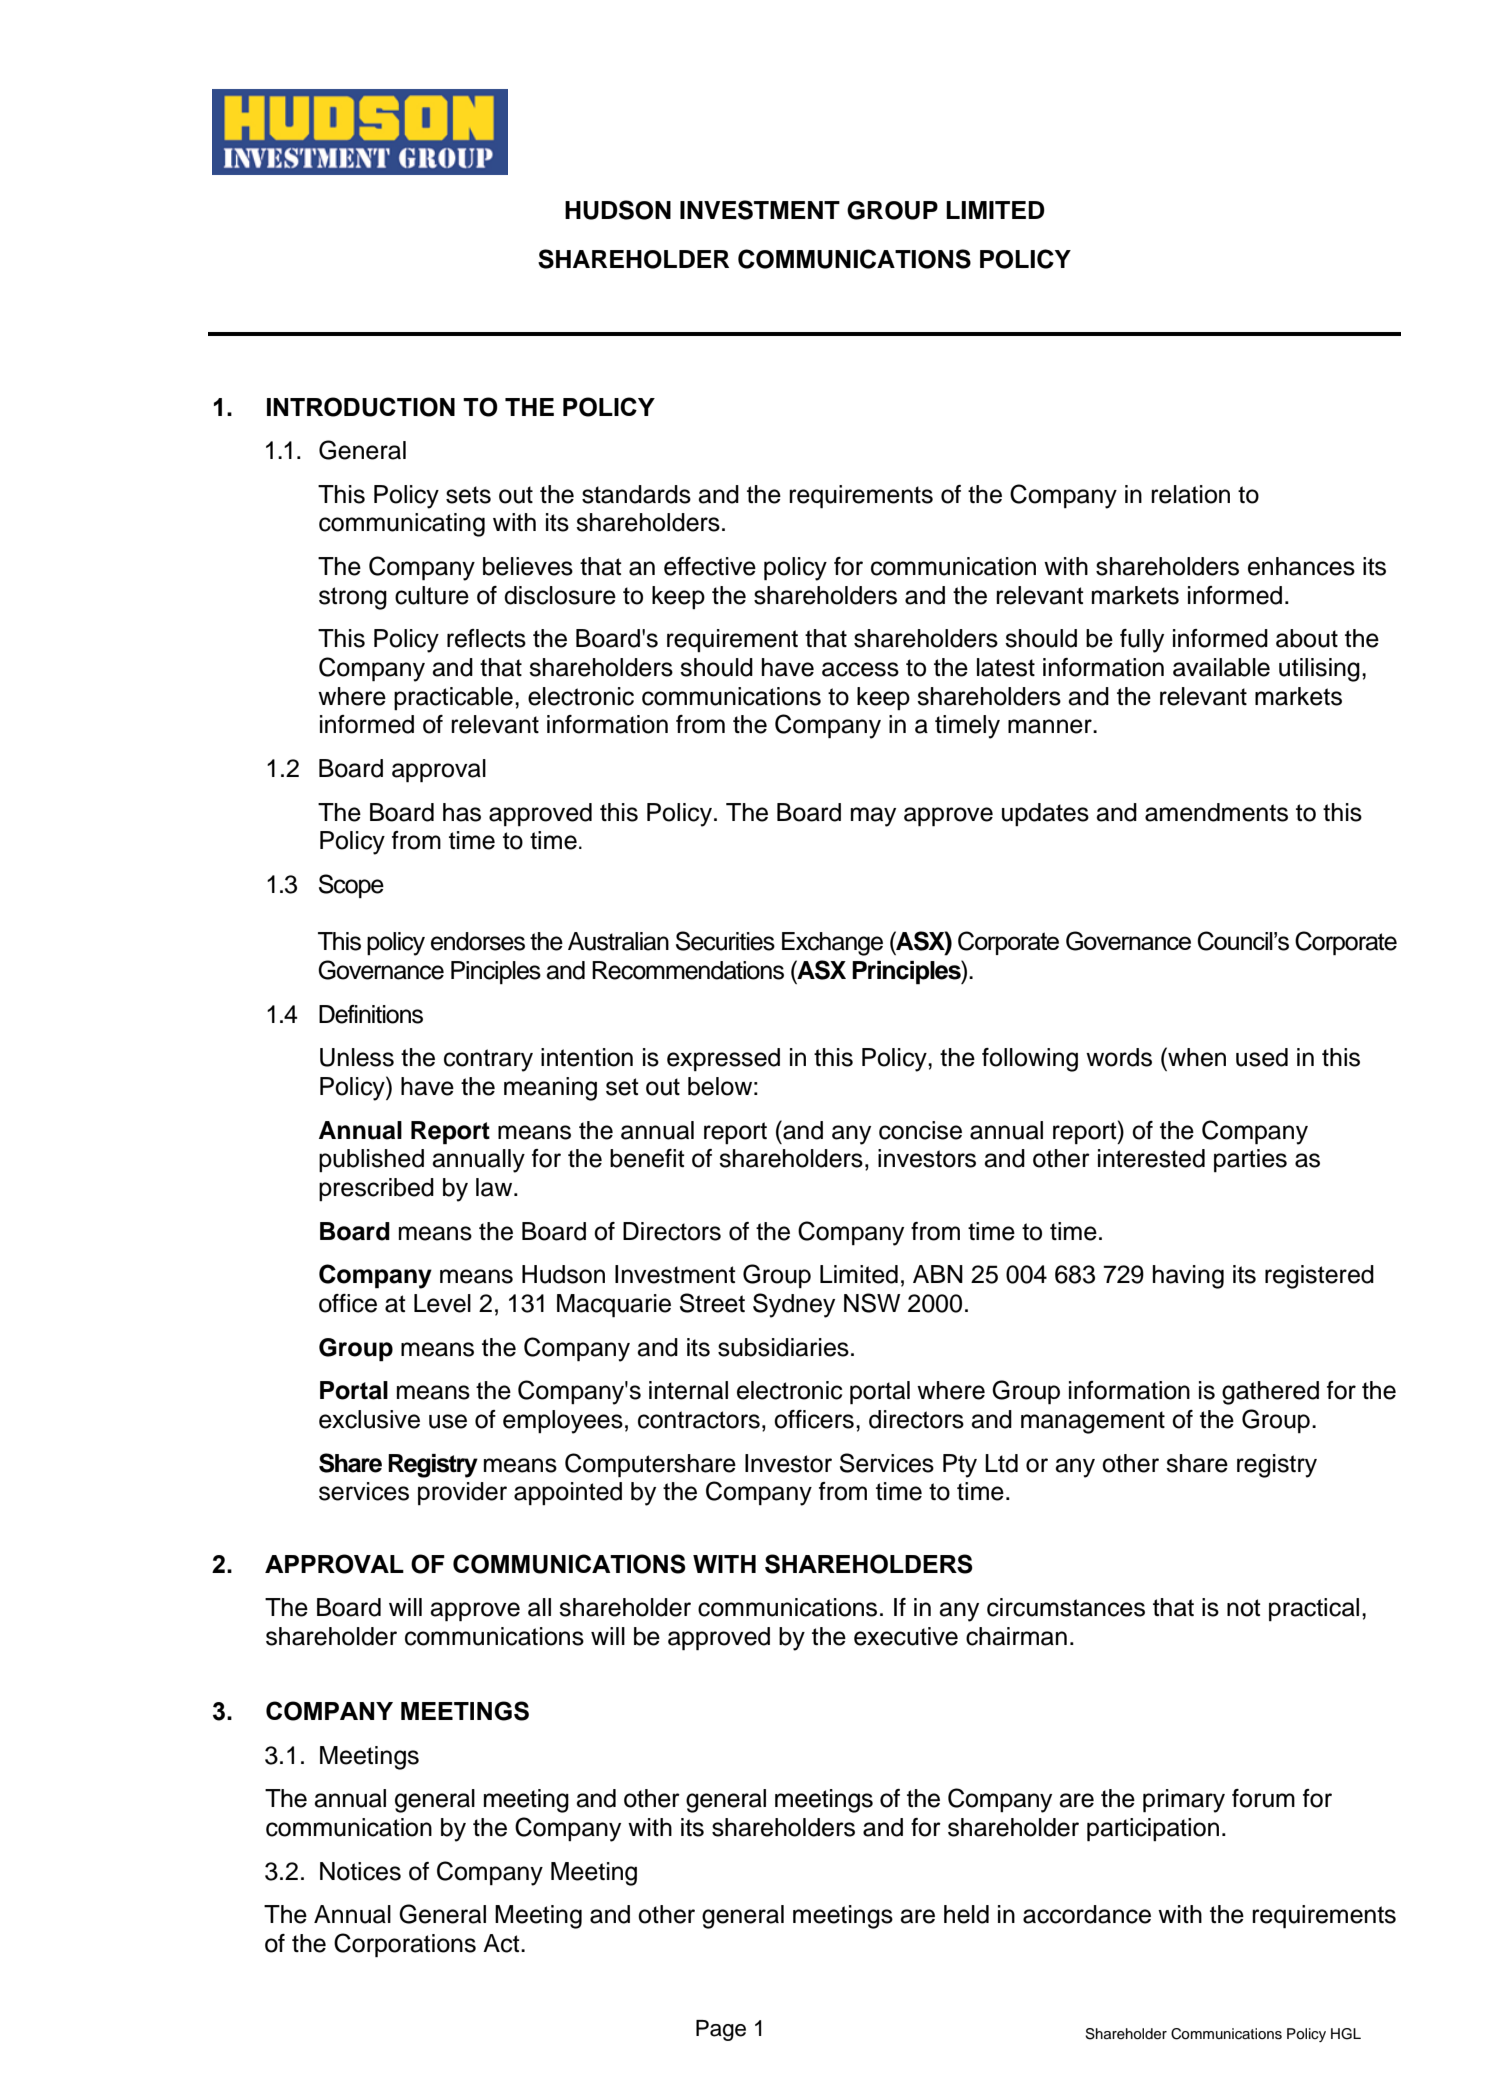 This screenshot has width=1485, height=2100. Describe the element at coordinates (832, 944) in the screenshot. I see `Exchange` at that location.
